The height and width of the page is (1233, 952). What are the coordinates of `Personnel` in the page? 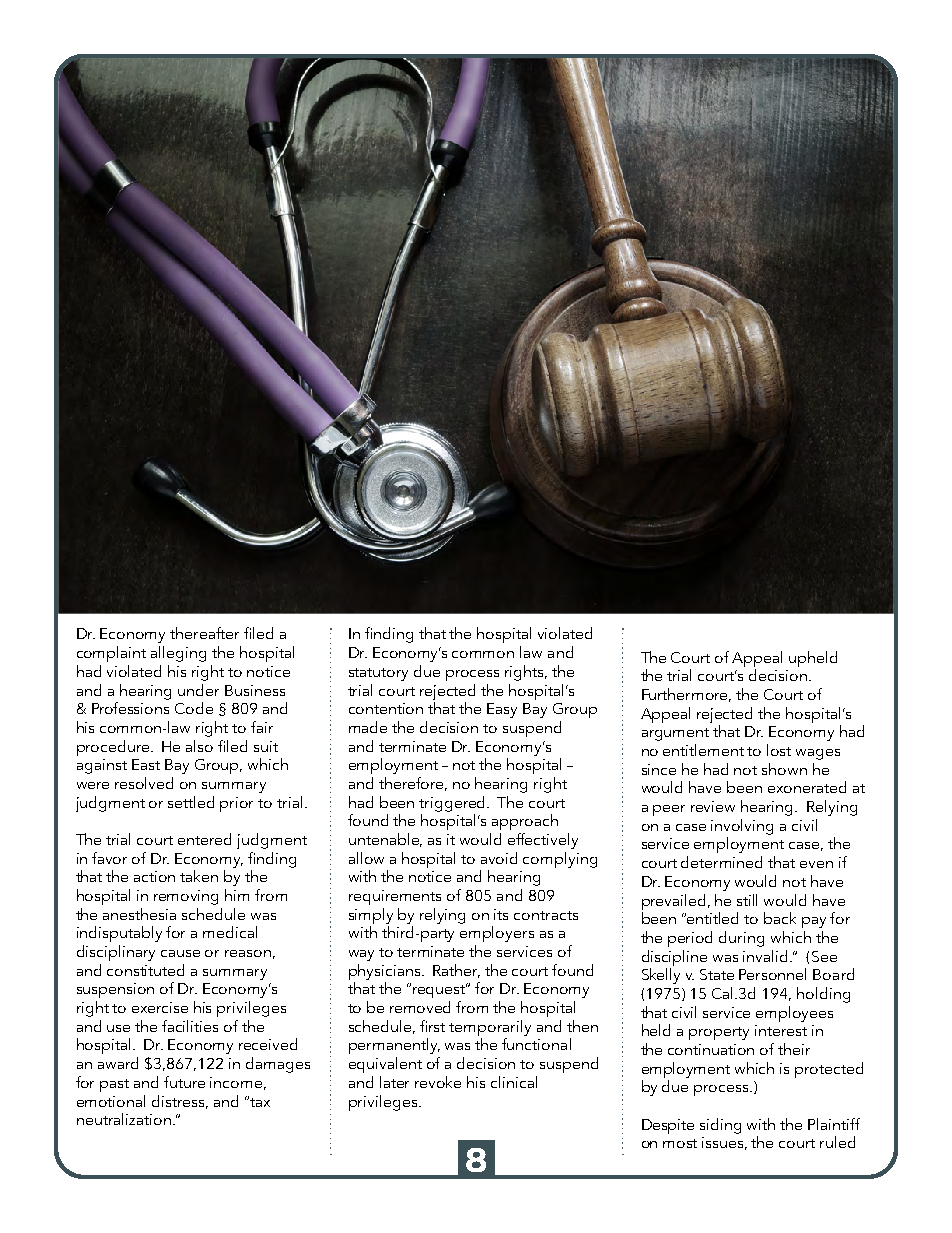 It's located at (772, 974).
